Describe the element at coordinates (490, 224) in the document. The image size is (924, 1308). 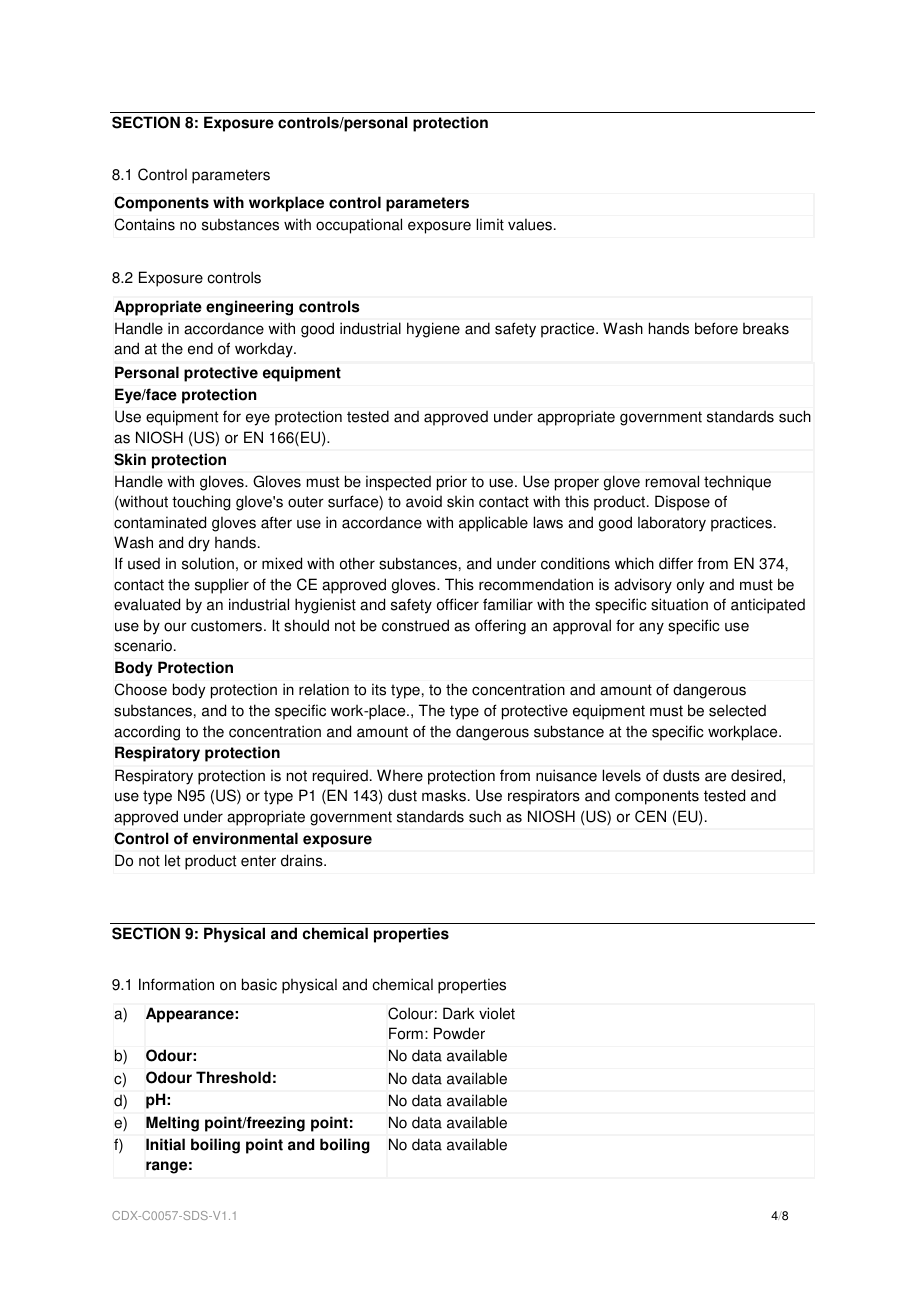
I see `limit` at that location.
